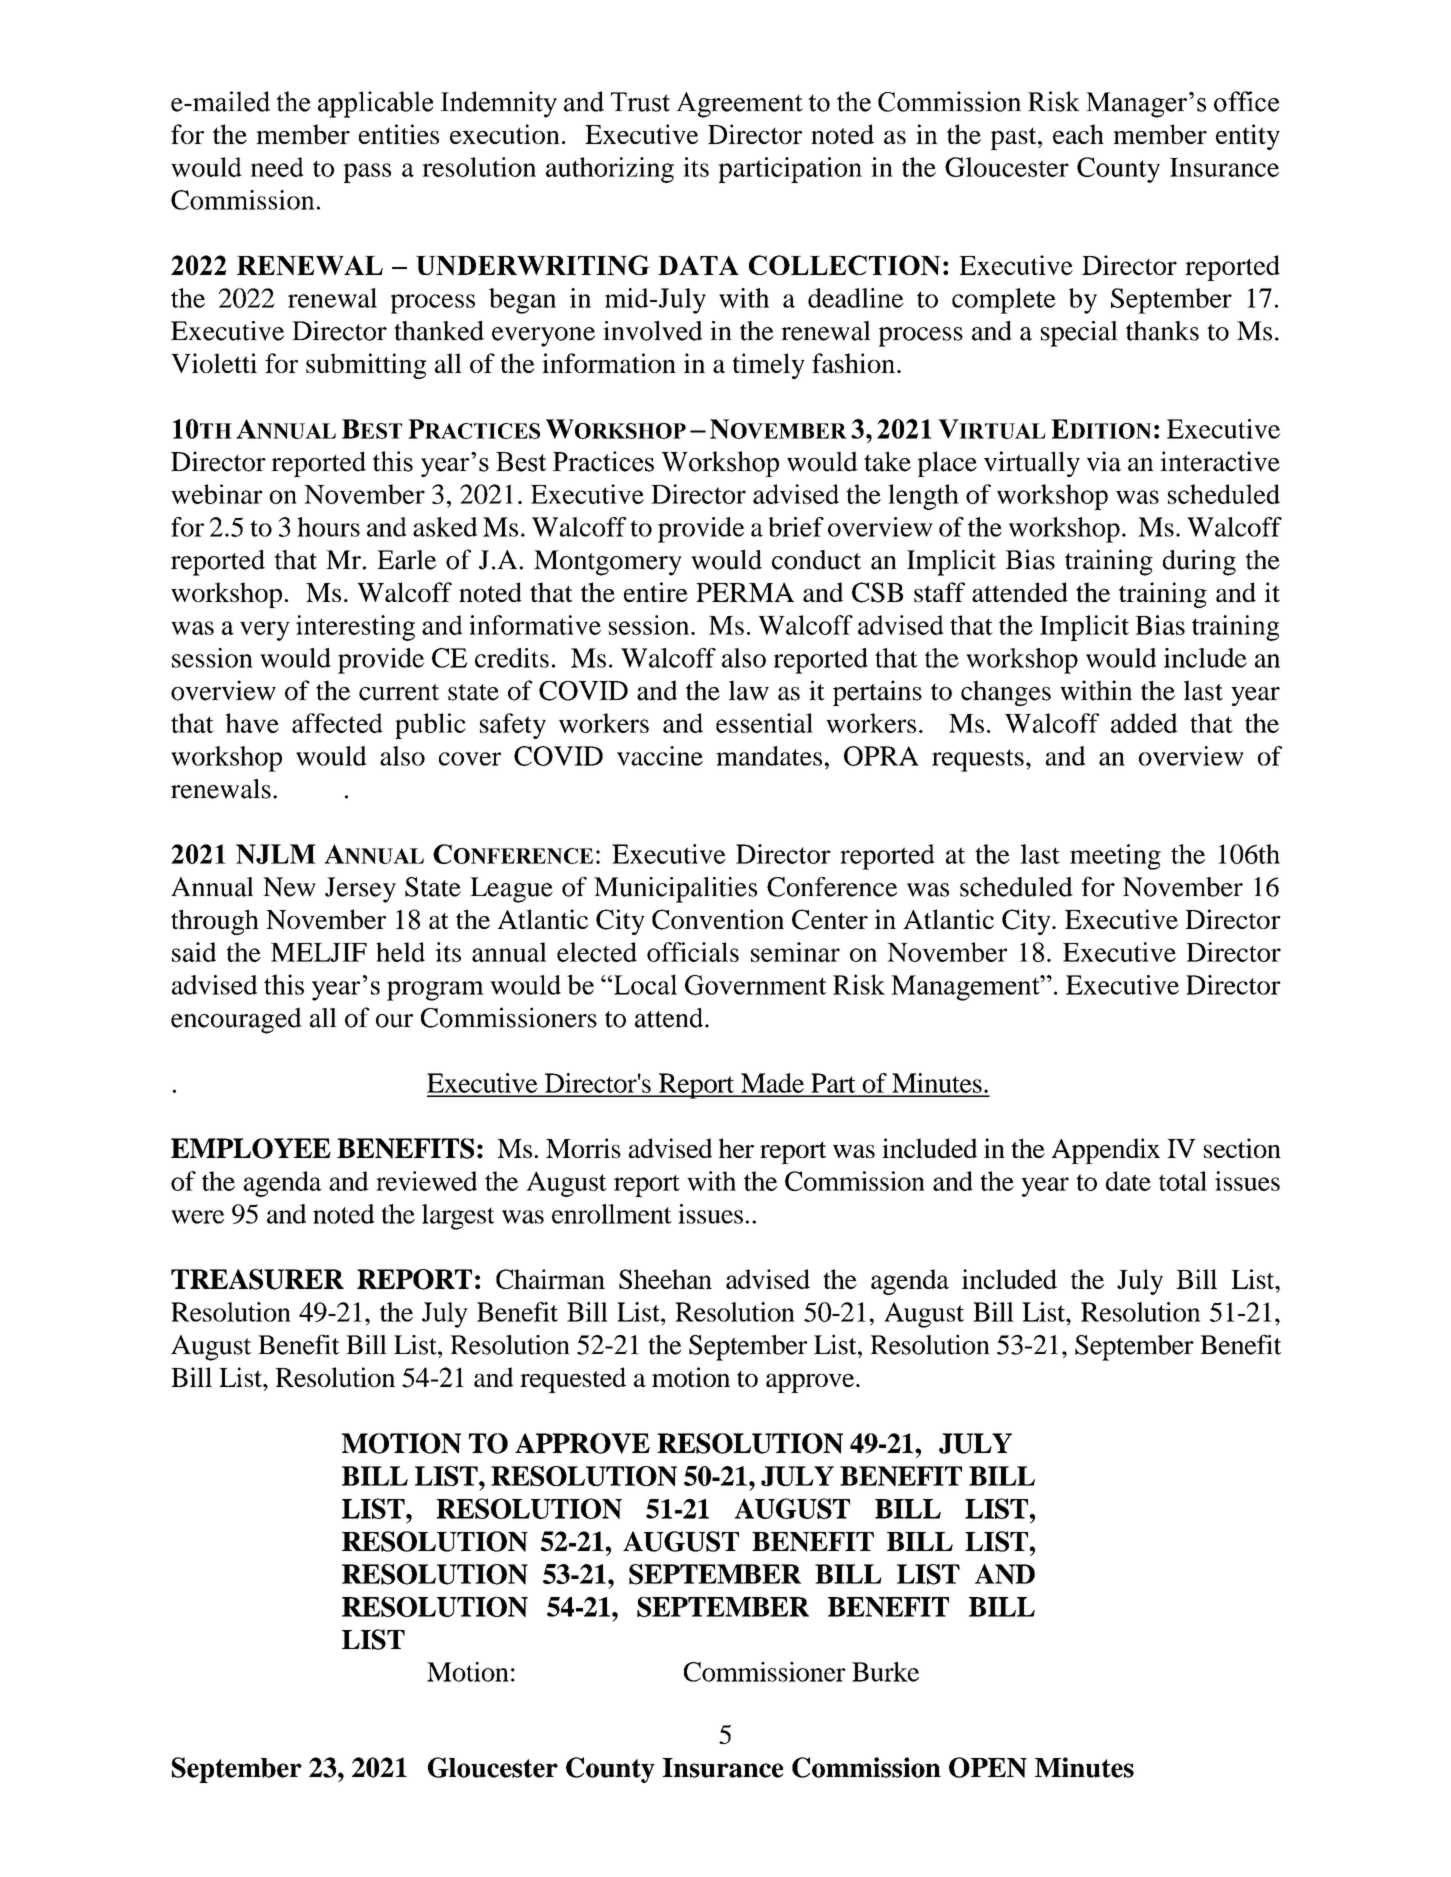 The height and width of the image is (1877, 1451). What do you see at coordinates (739, 105) in the image?
I see `Agreement` at bounding box center [739, 105].
